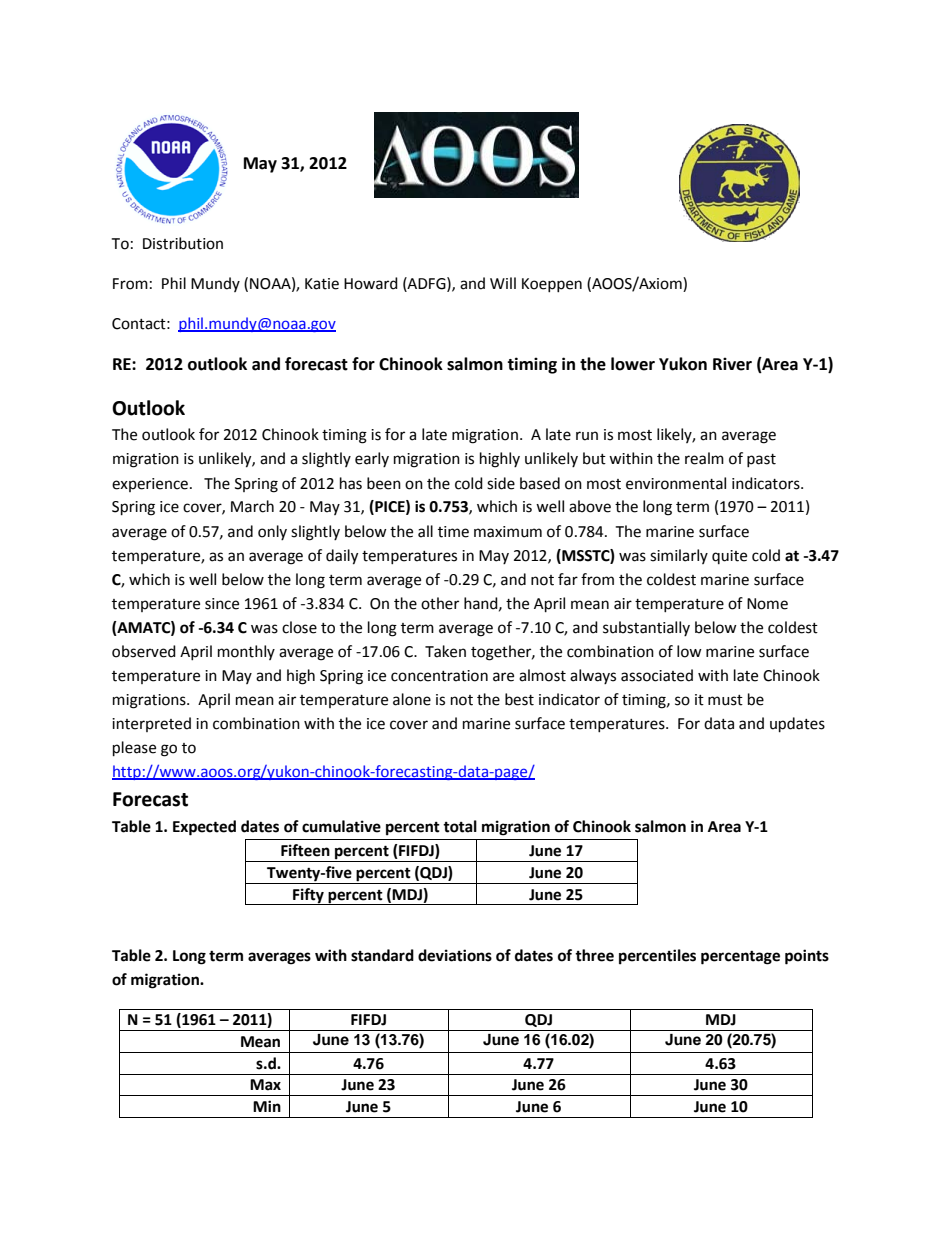  I want to click on Will, so click(503, 283).
